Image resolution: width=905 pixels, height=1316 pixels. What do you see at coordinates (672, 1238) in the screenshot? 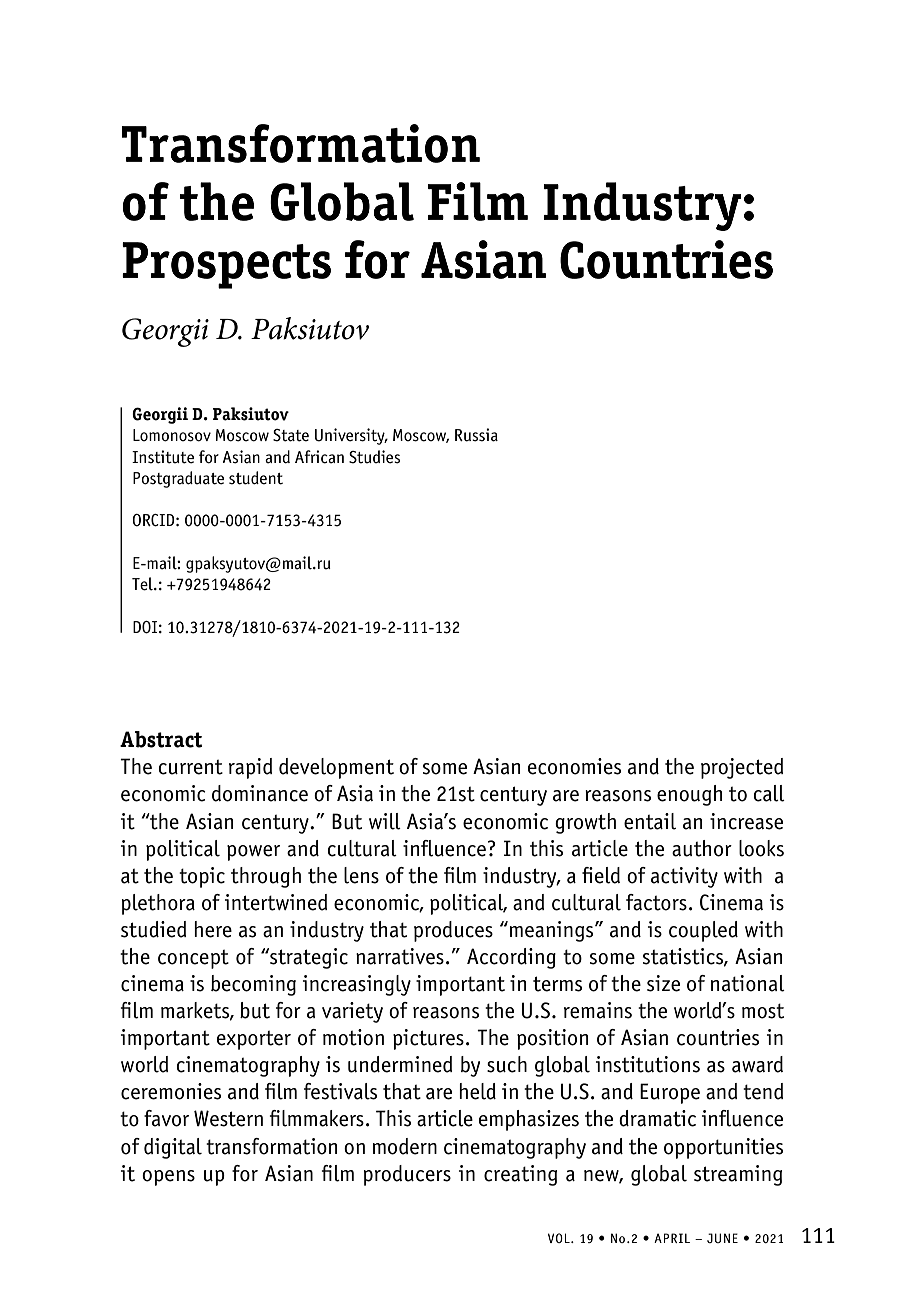
I see `APRIL` at bounding box center [672, 1238].
